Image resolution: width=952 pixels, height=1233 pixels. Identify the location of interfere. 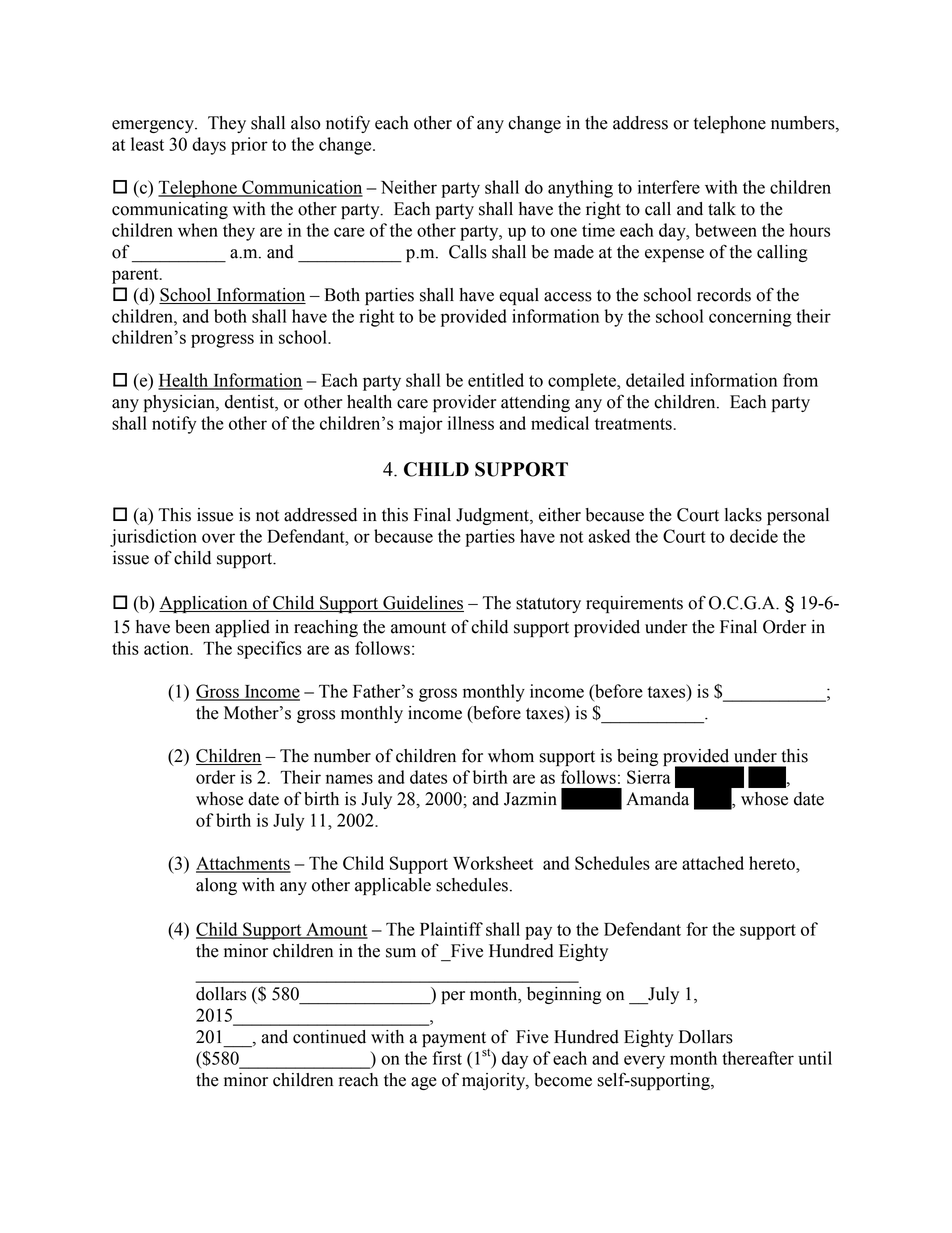
(669, 187).
